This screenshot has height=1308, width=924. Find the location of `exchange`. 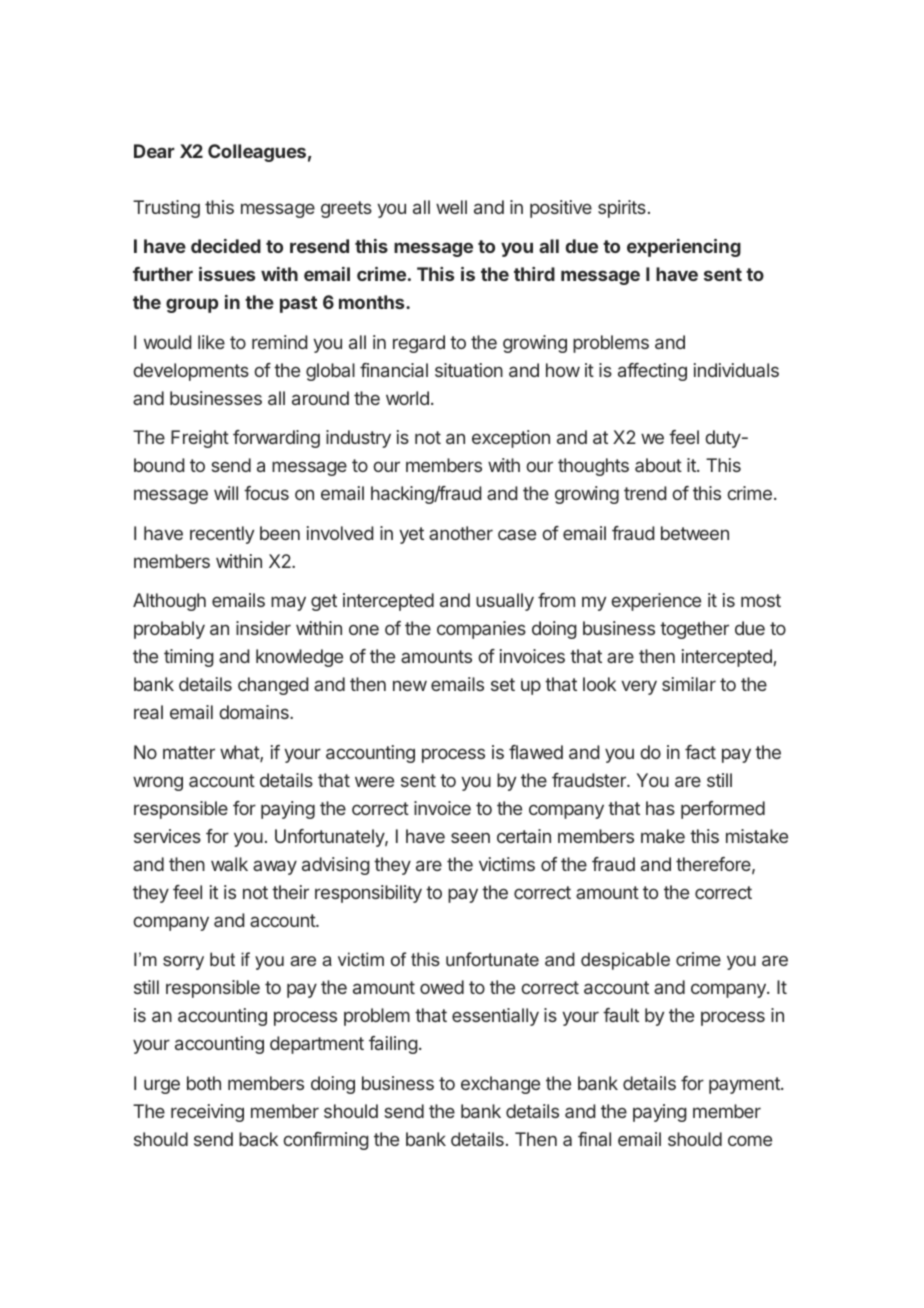

exchange is located at coordinates (500, 1085).
